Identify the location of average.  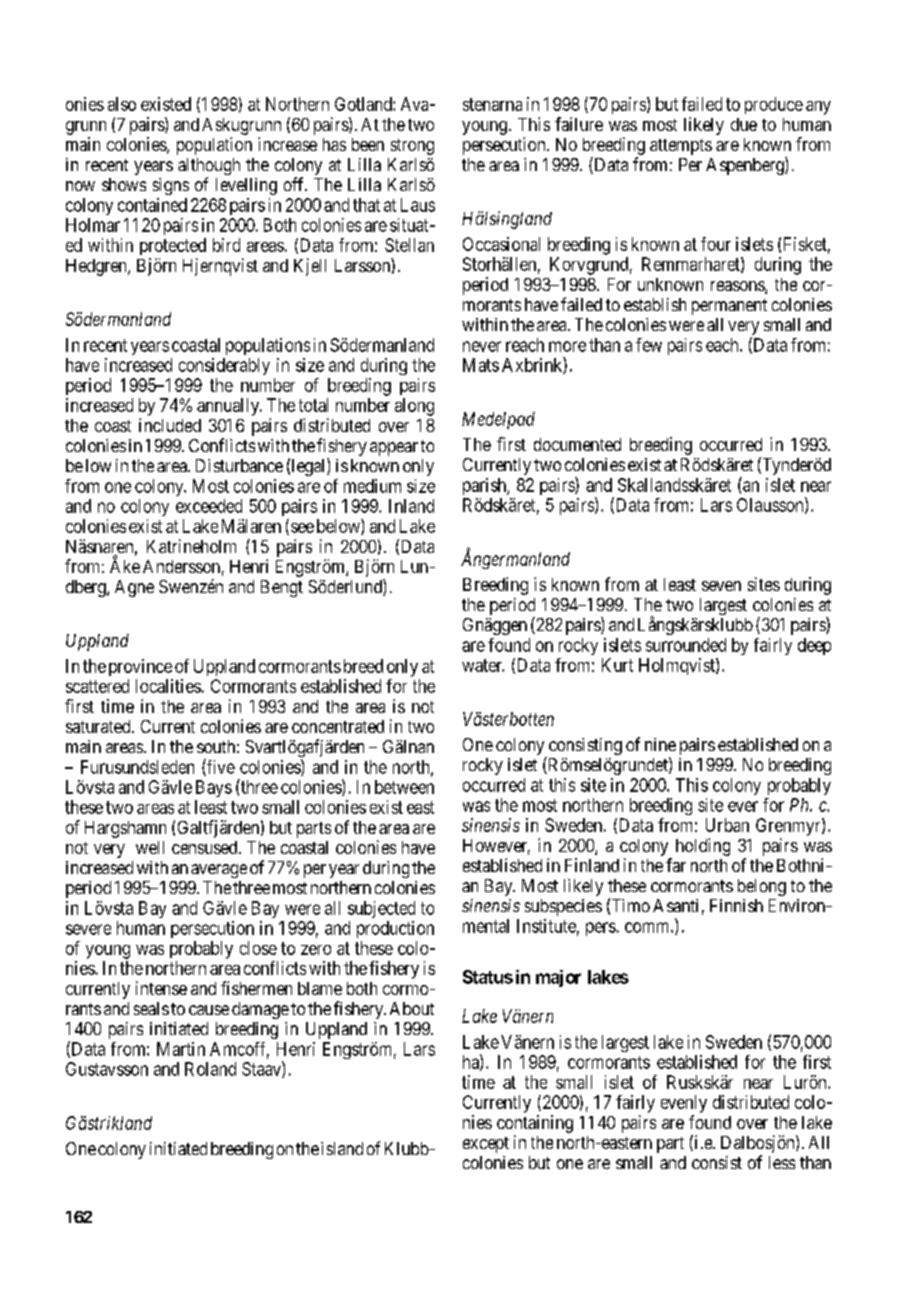
(219, 871).
